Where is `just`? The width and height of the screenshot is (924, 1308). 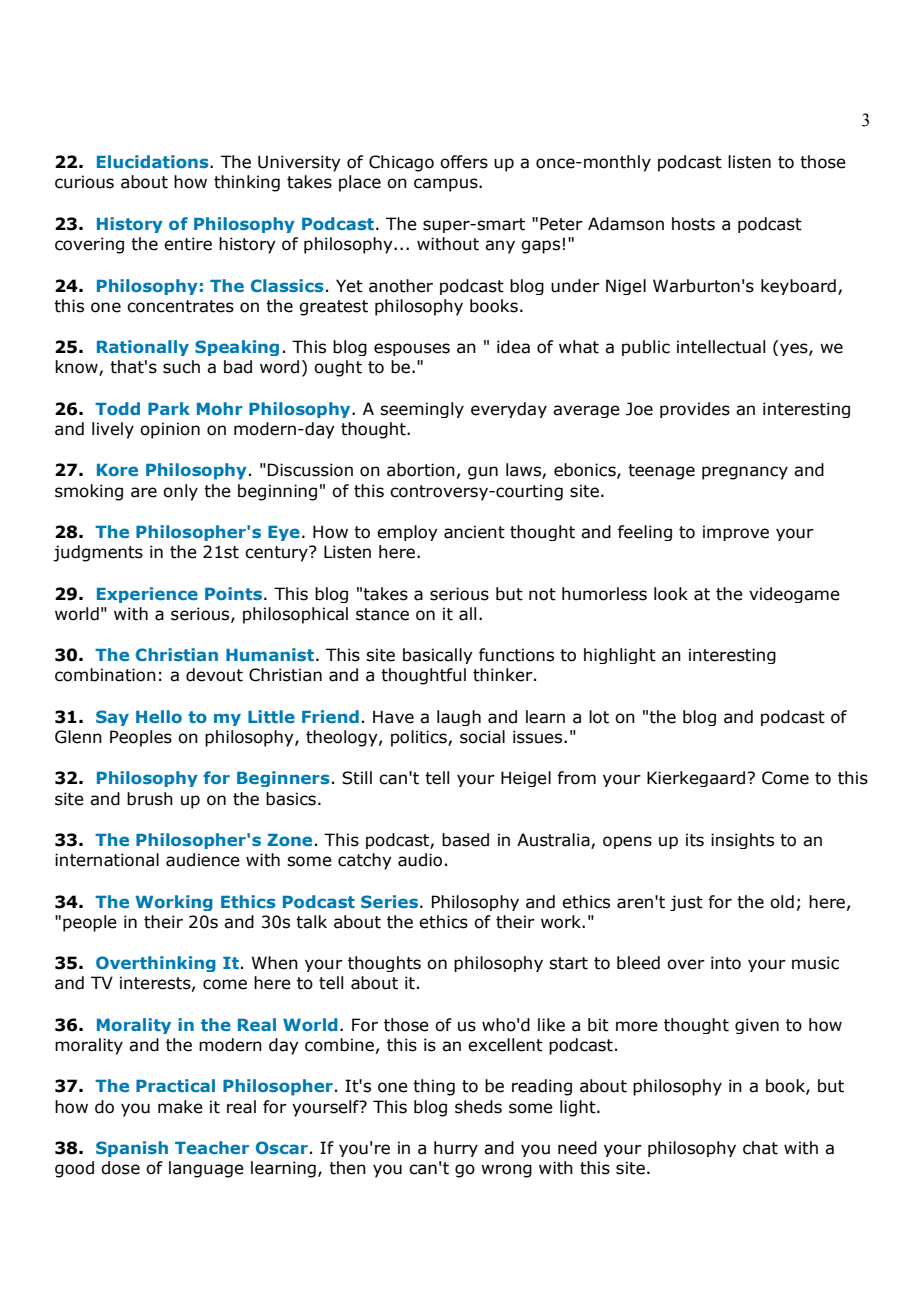 just is located at coordinates (686, 903).
